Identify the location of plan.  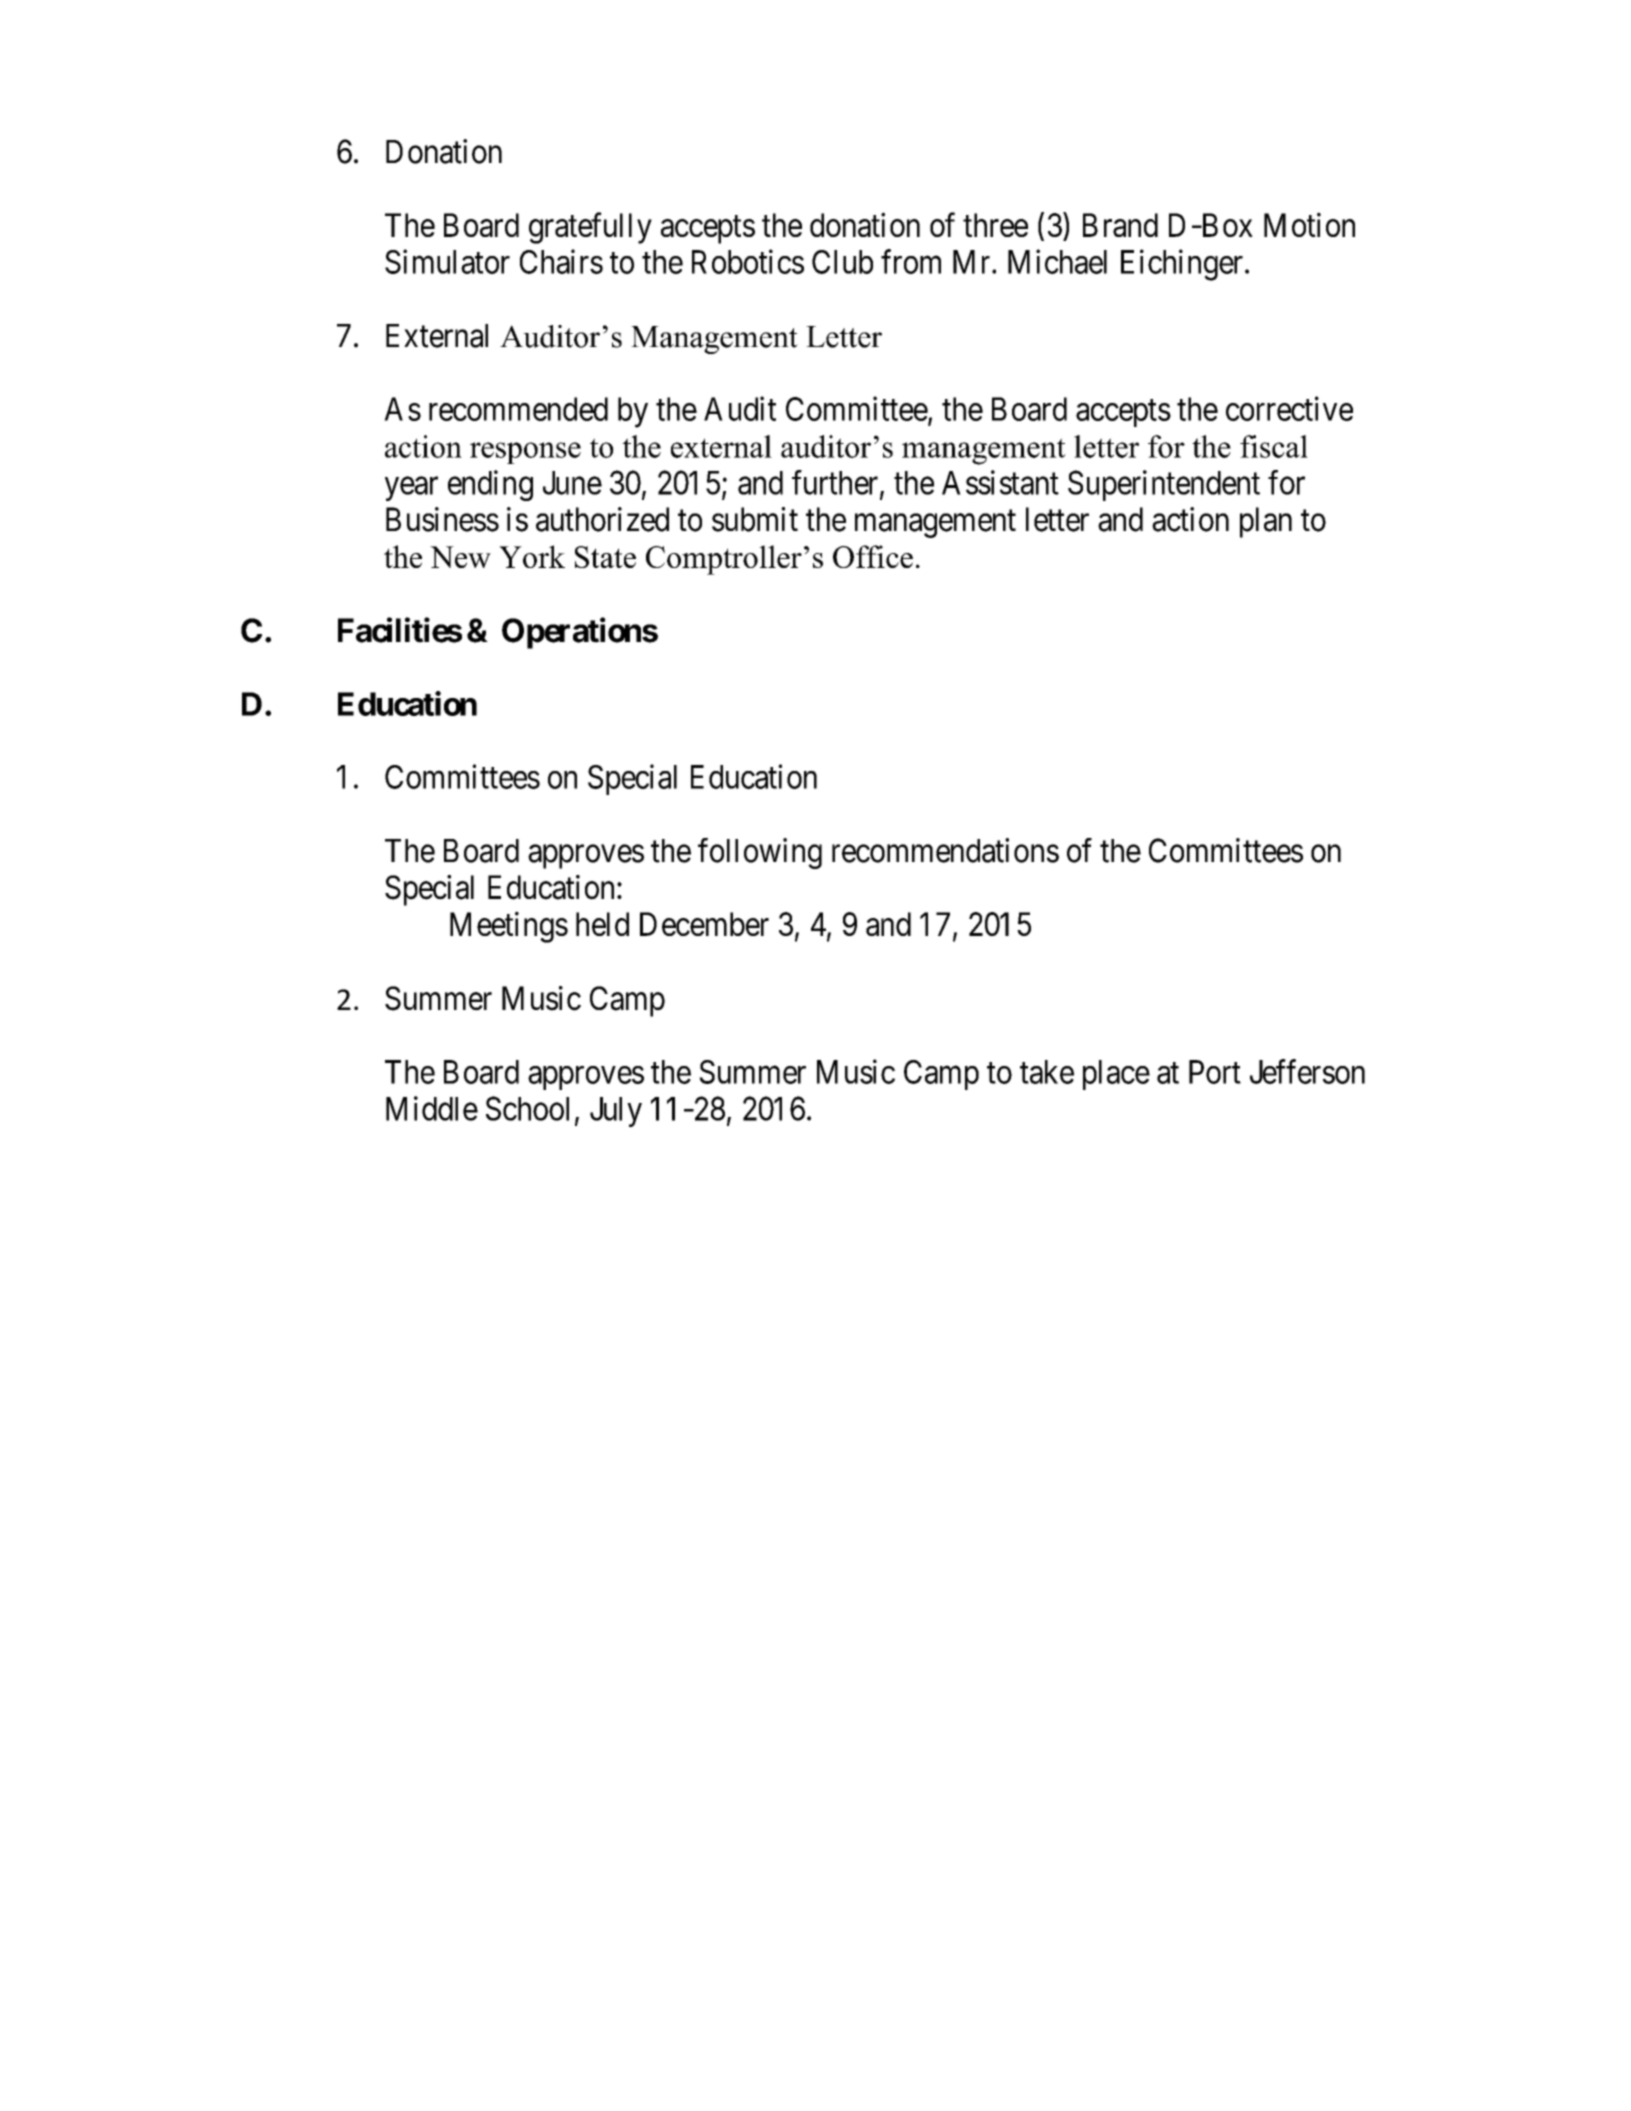
(1266, 522).
